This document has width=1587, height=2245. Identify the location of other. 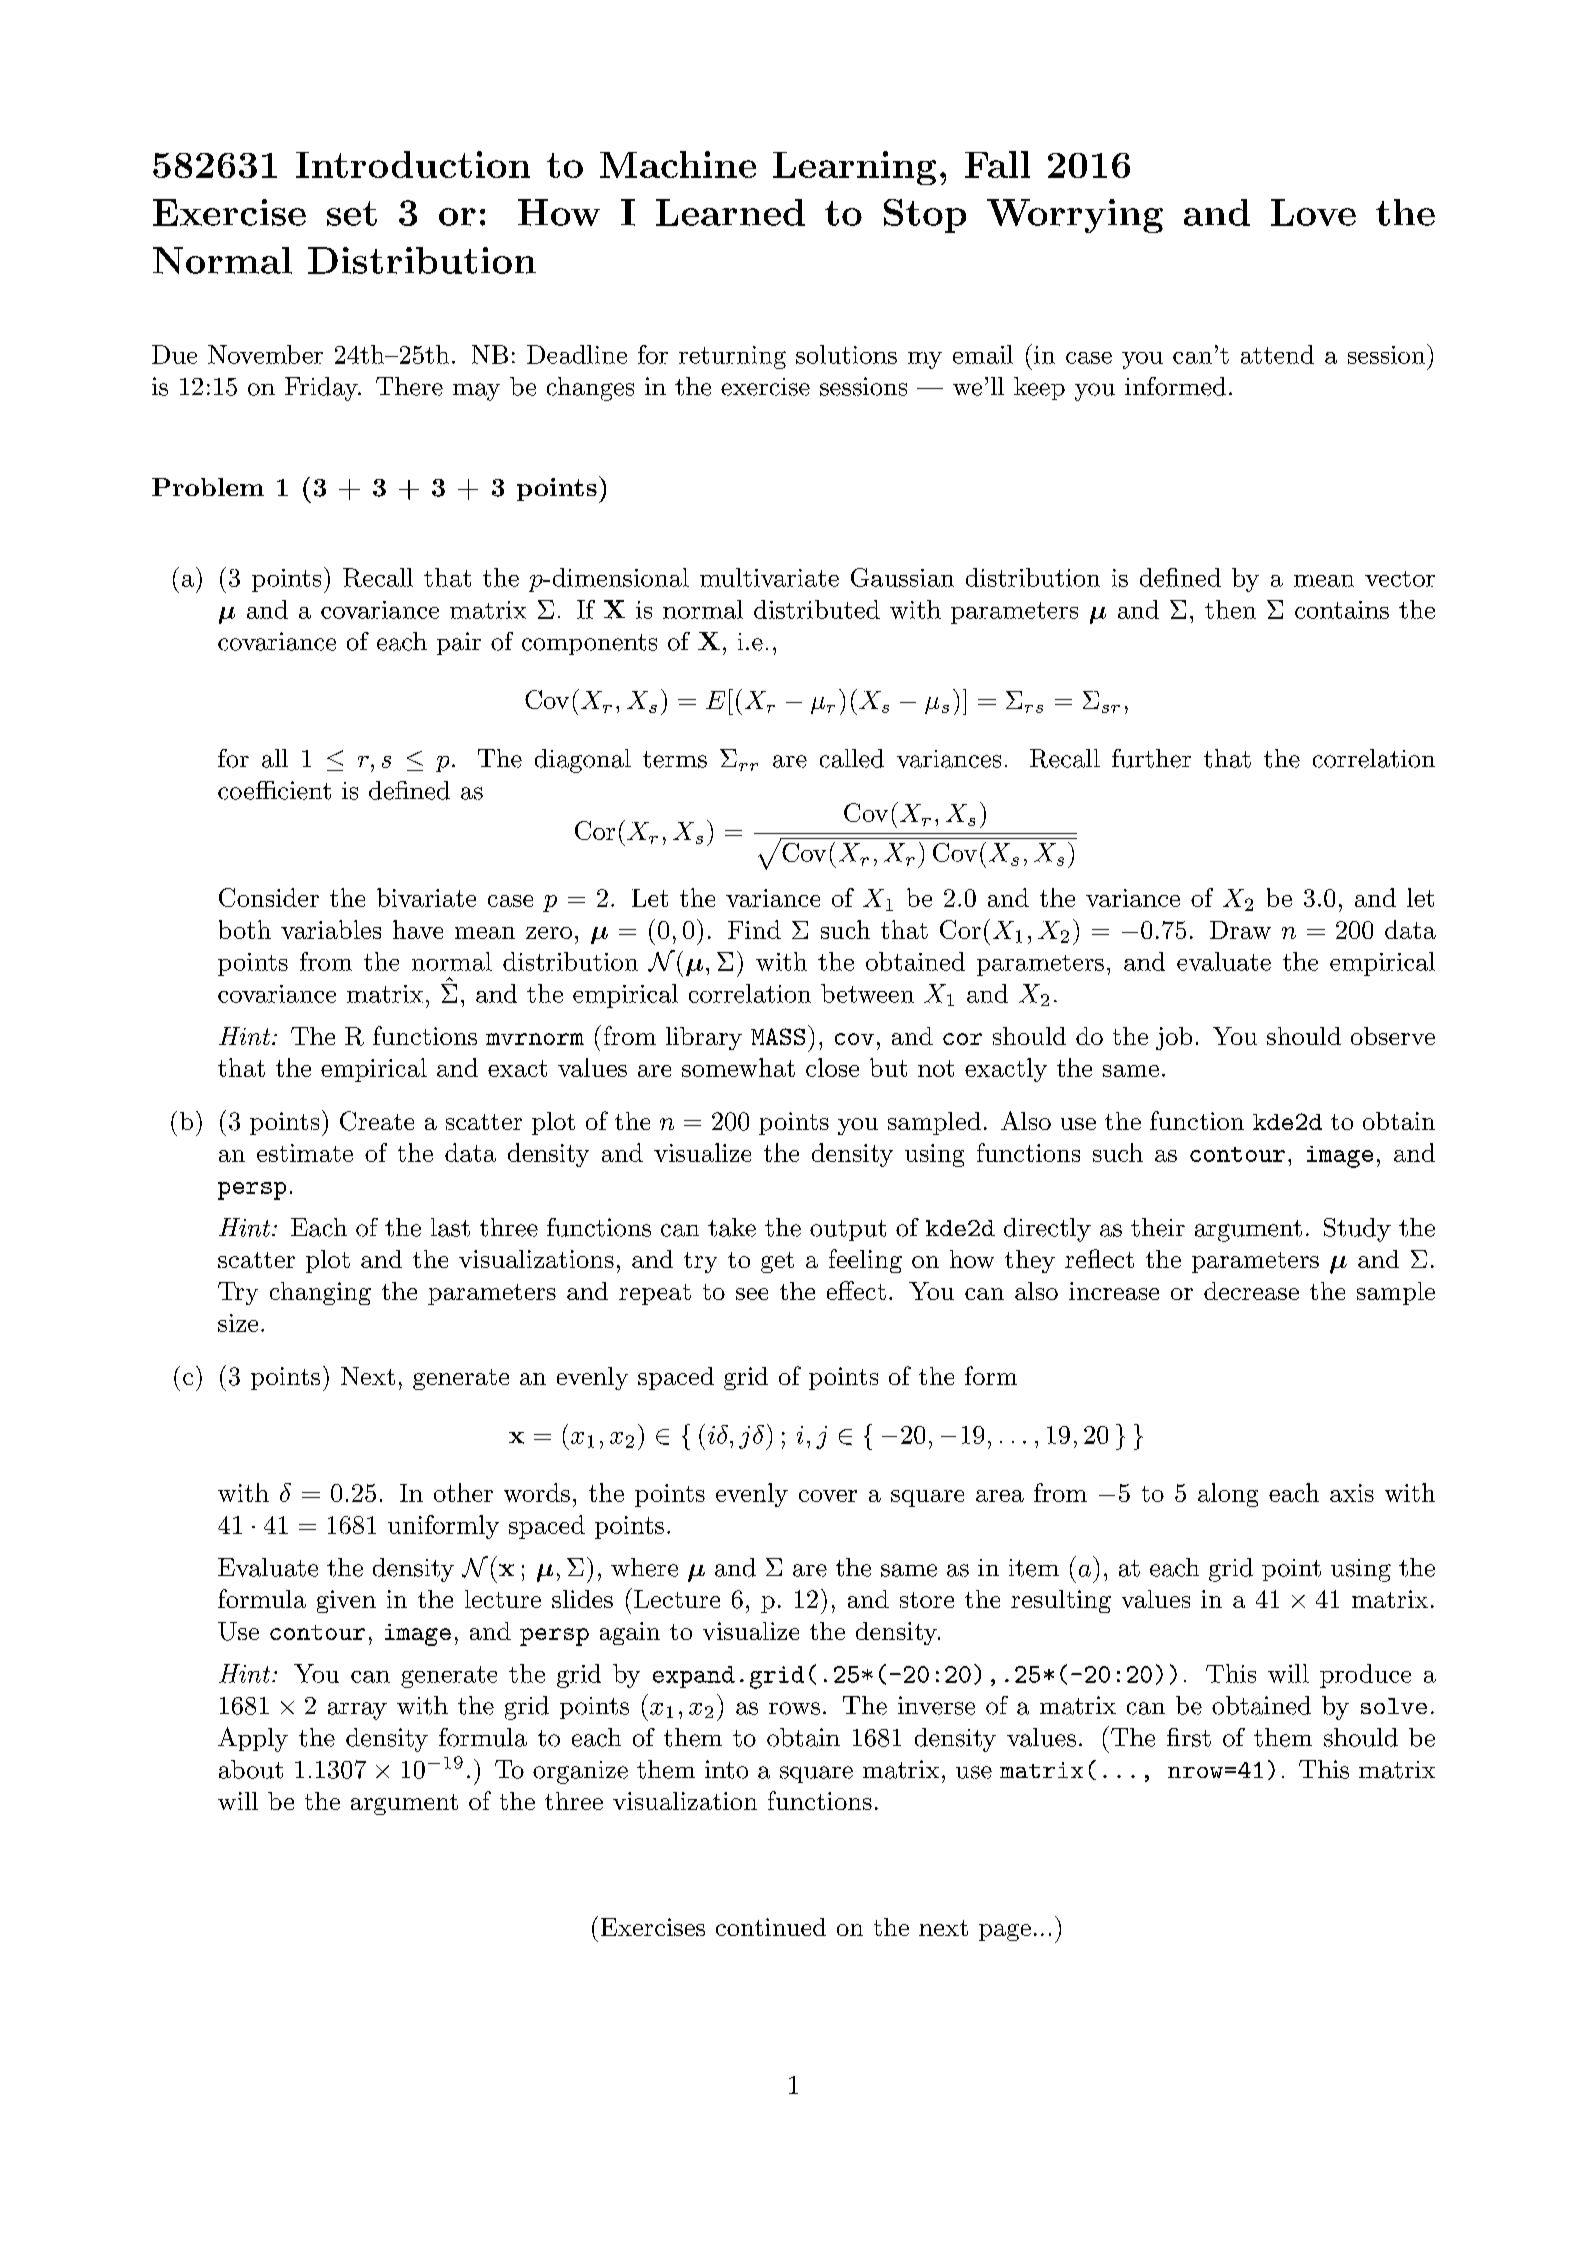
(463, 1492).
